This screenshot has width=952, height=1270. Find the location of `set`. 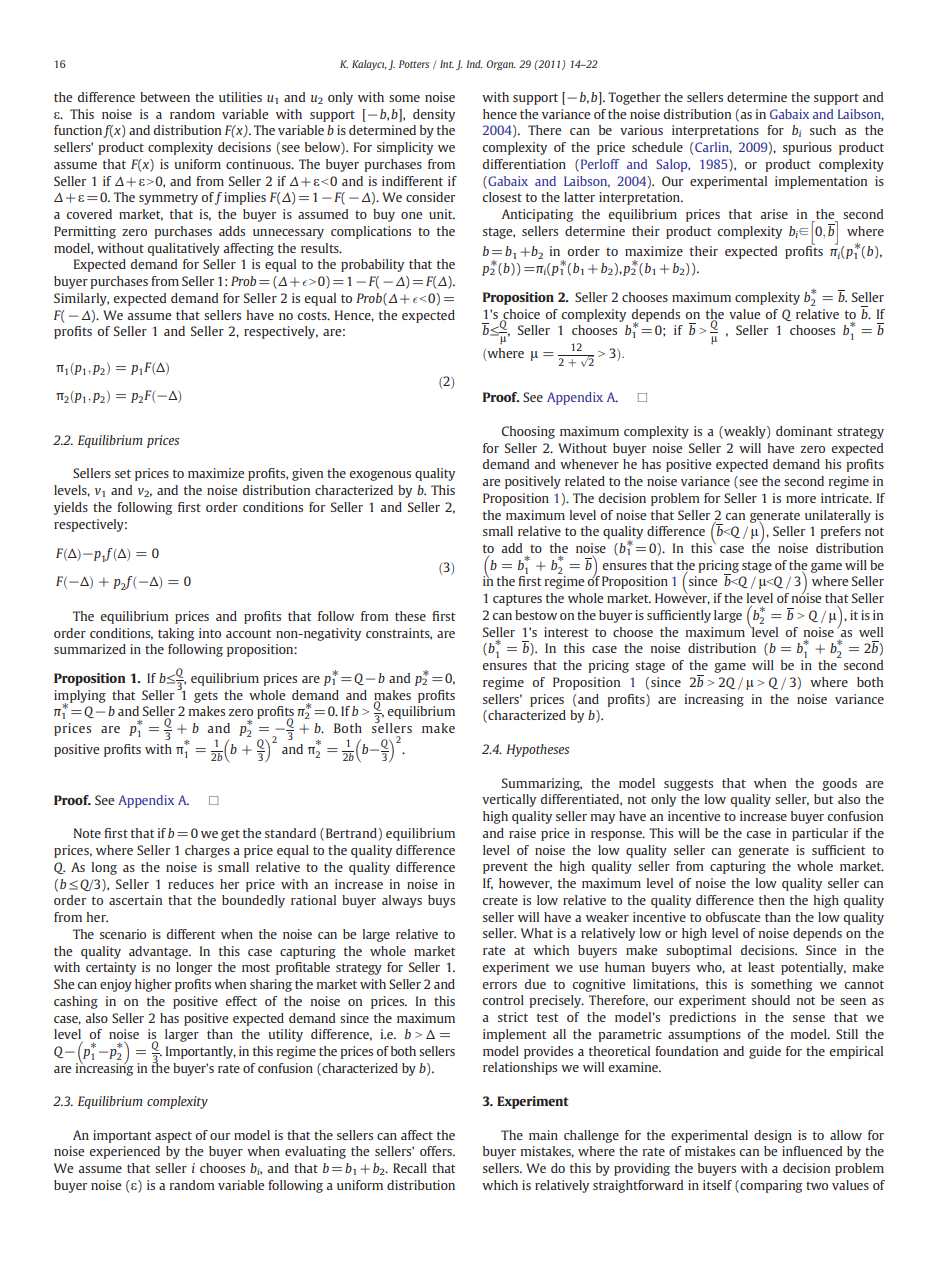

set is located at coordinates (123, 473).
